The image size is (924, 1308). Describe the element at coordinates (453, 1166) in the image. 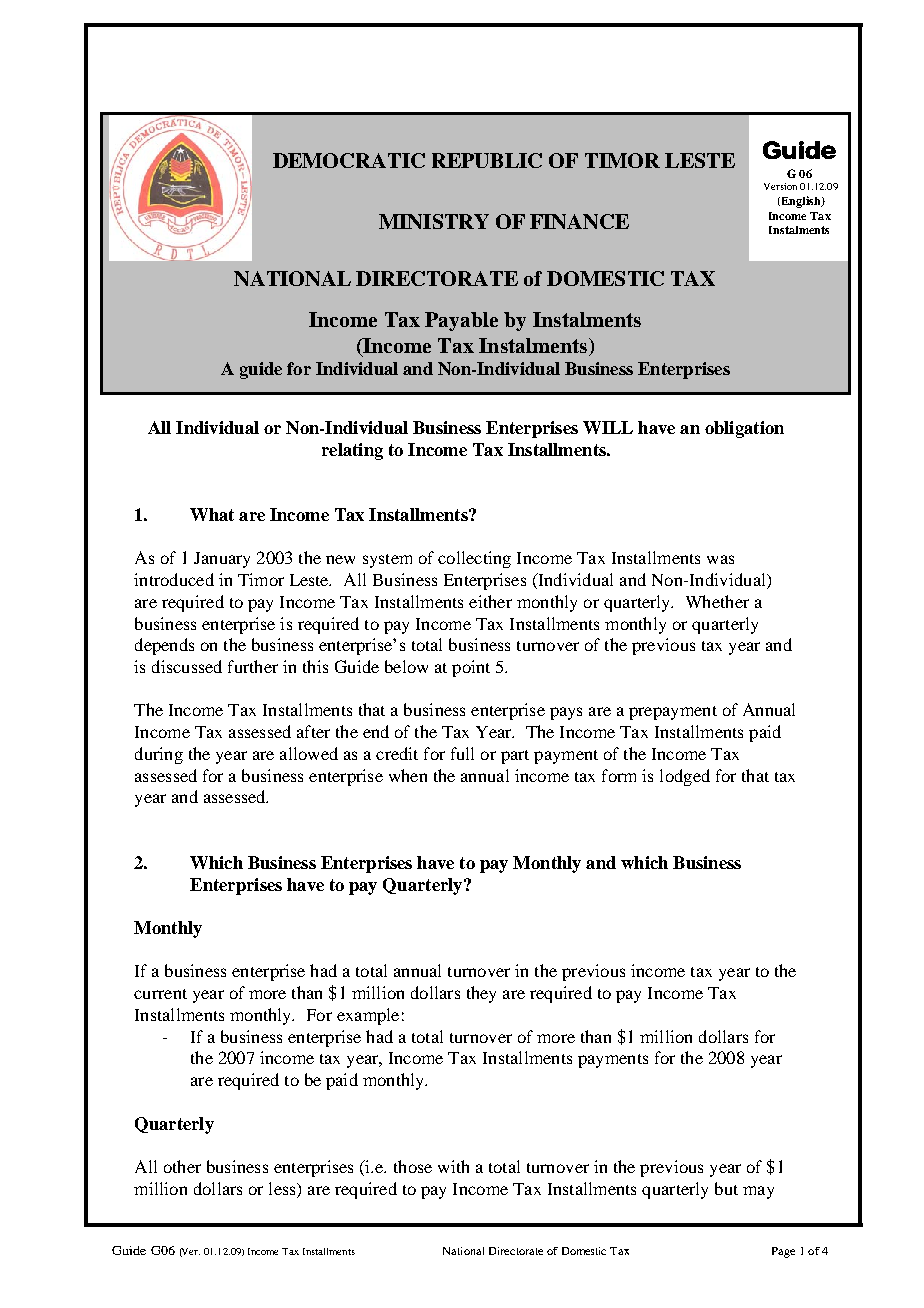

I see `with` at that location.
